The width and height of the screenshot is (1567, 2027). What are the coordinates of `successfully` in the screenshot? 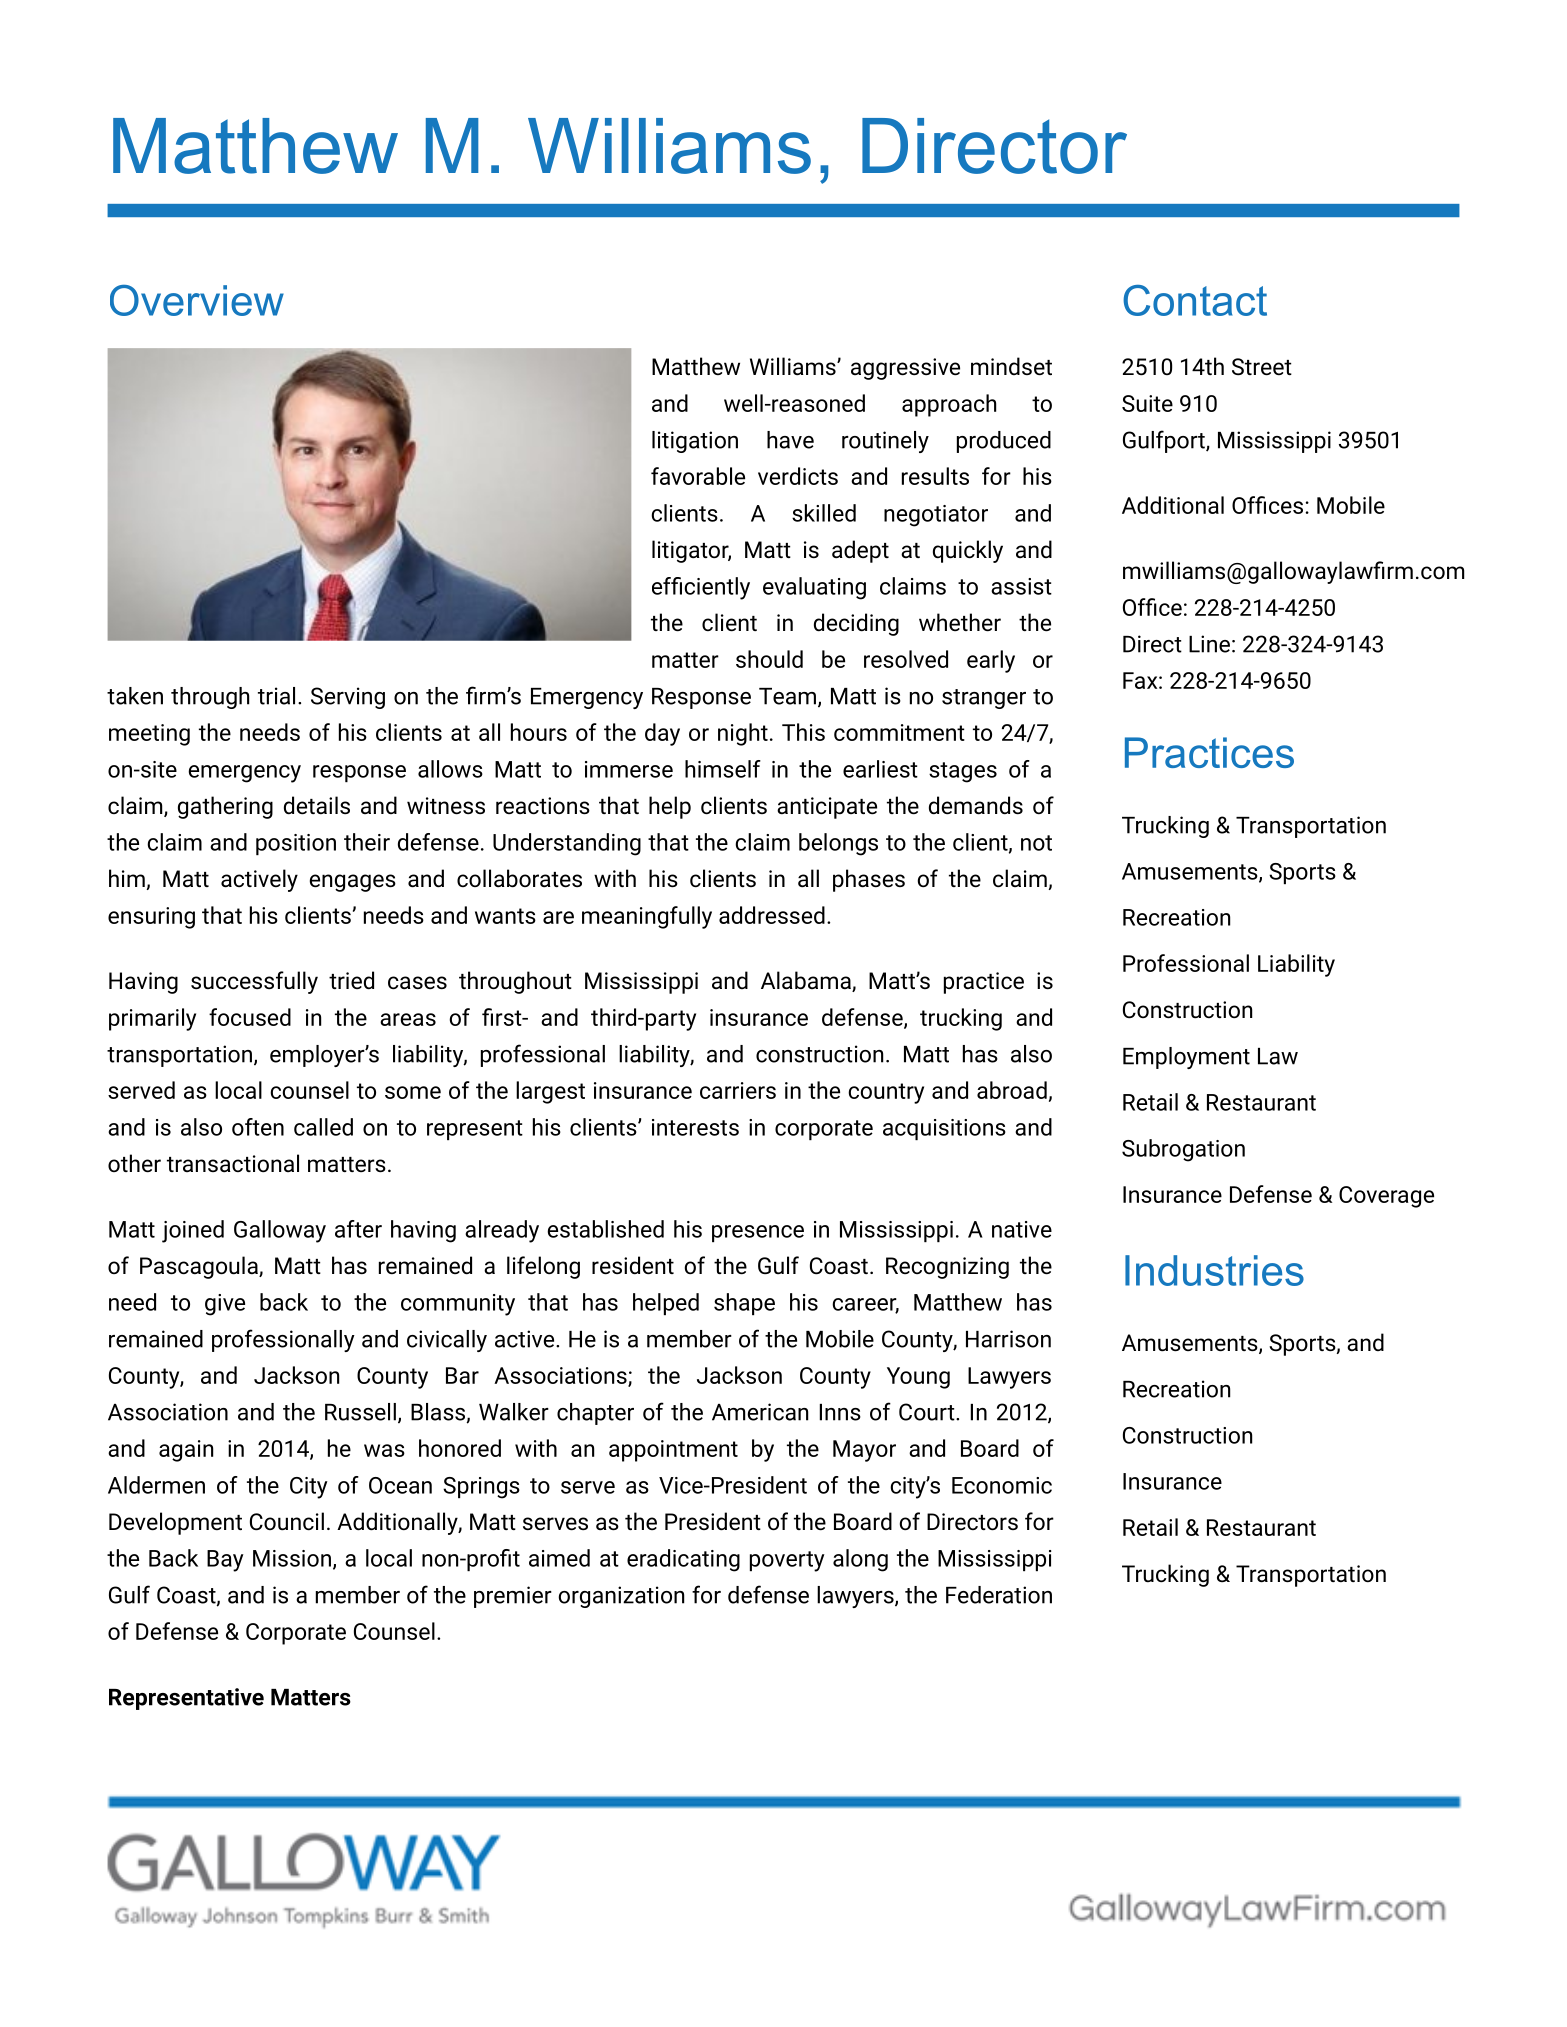 It's located at (254, 982).
